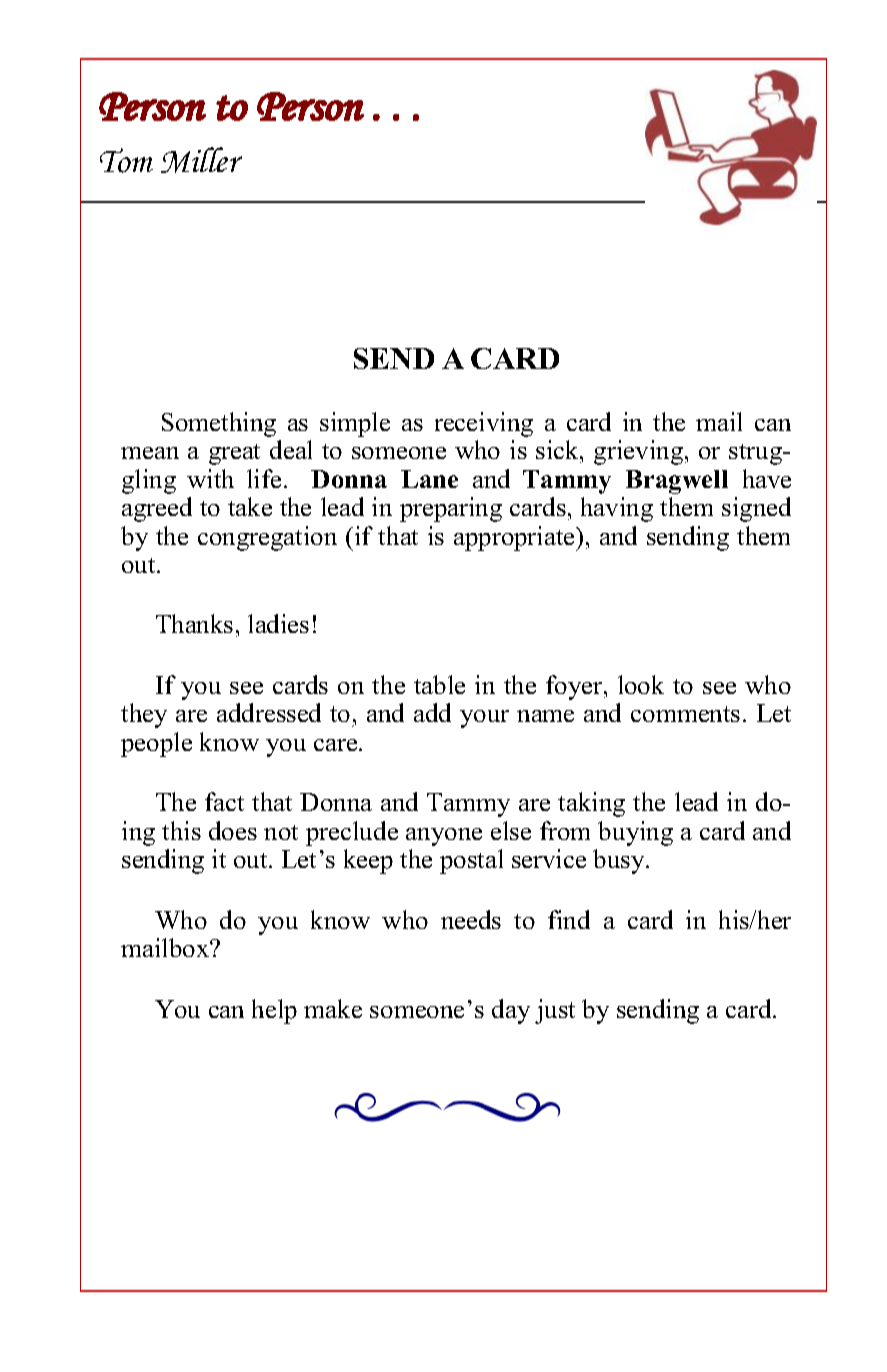 This screenshot has width=887, height=1372. What do you see at coordinates (516, 538) in the screenshot?
I see `appropriate` at bounding box center [516, 538].
